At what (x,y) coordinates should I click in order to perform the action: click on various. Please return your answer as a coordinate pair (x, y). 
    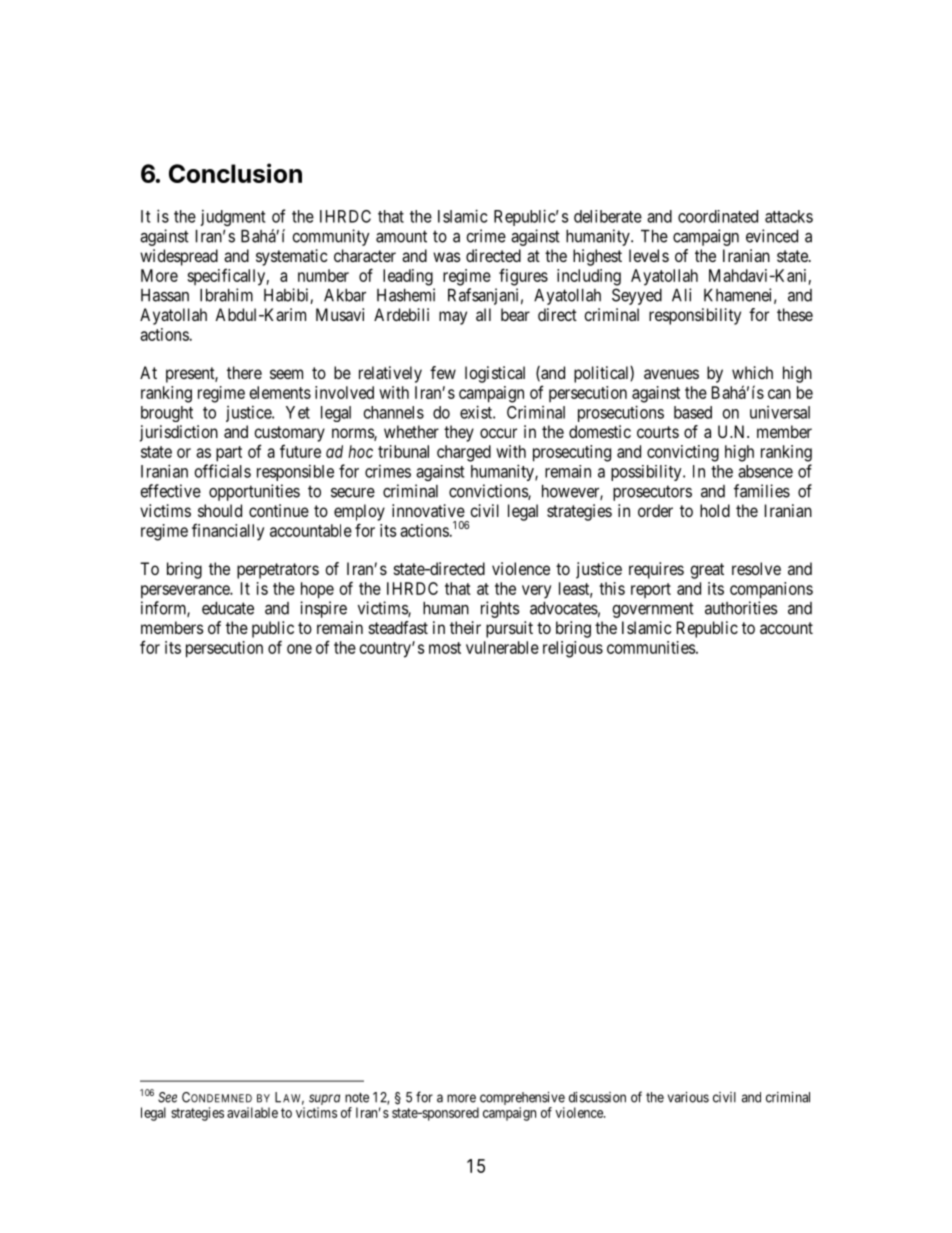
    Looking at the image, I should click on (688, 1097).
